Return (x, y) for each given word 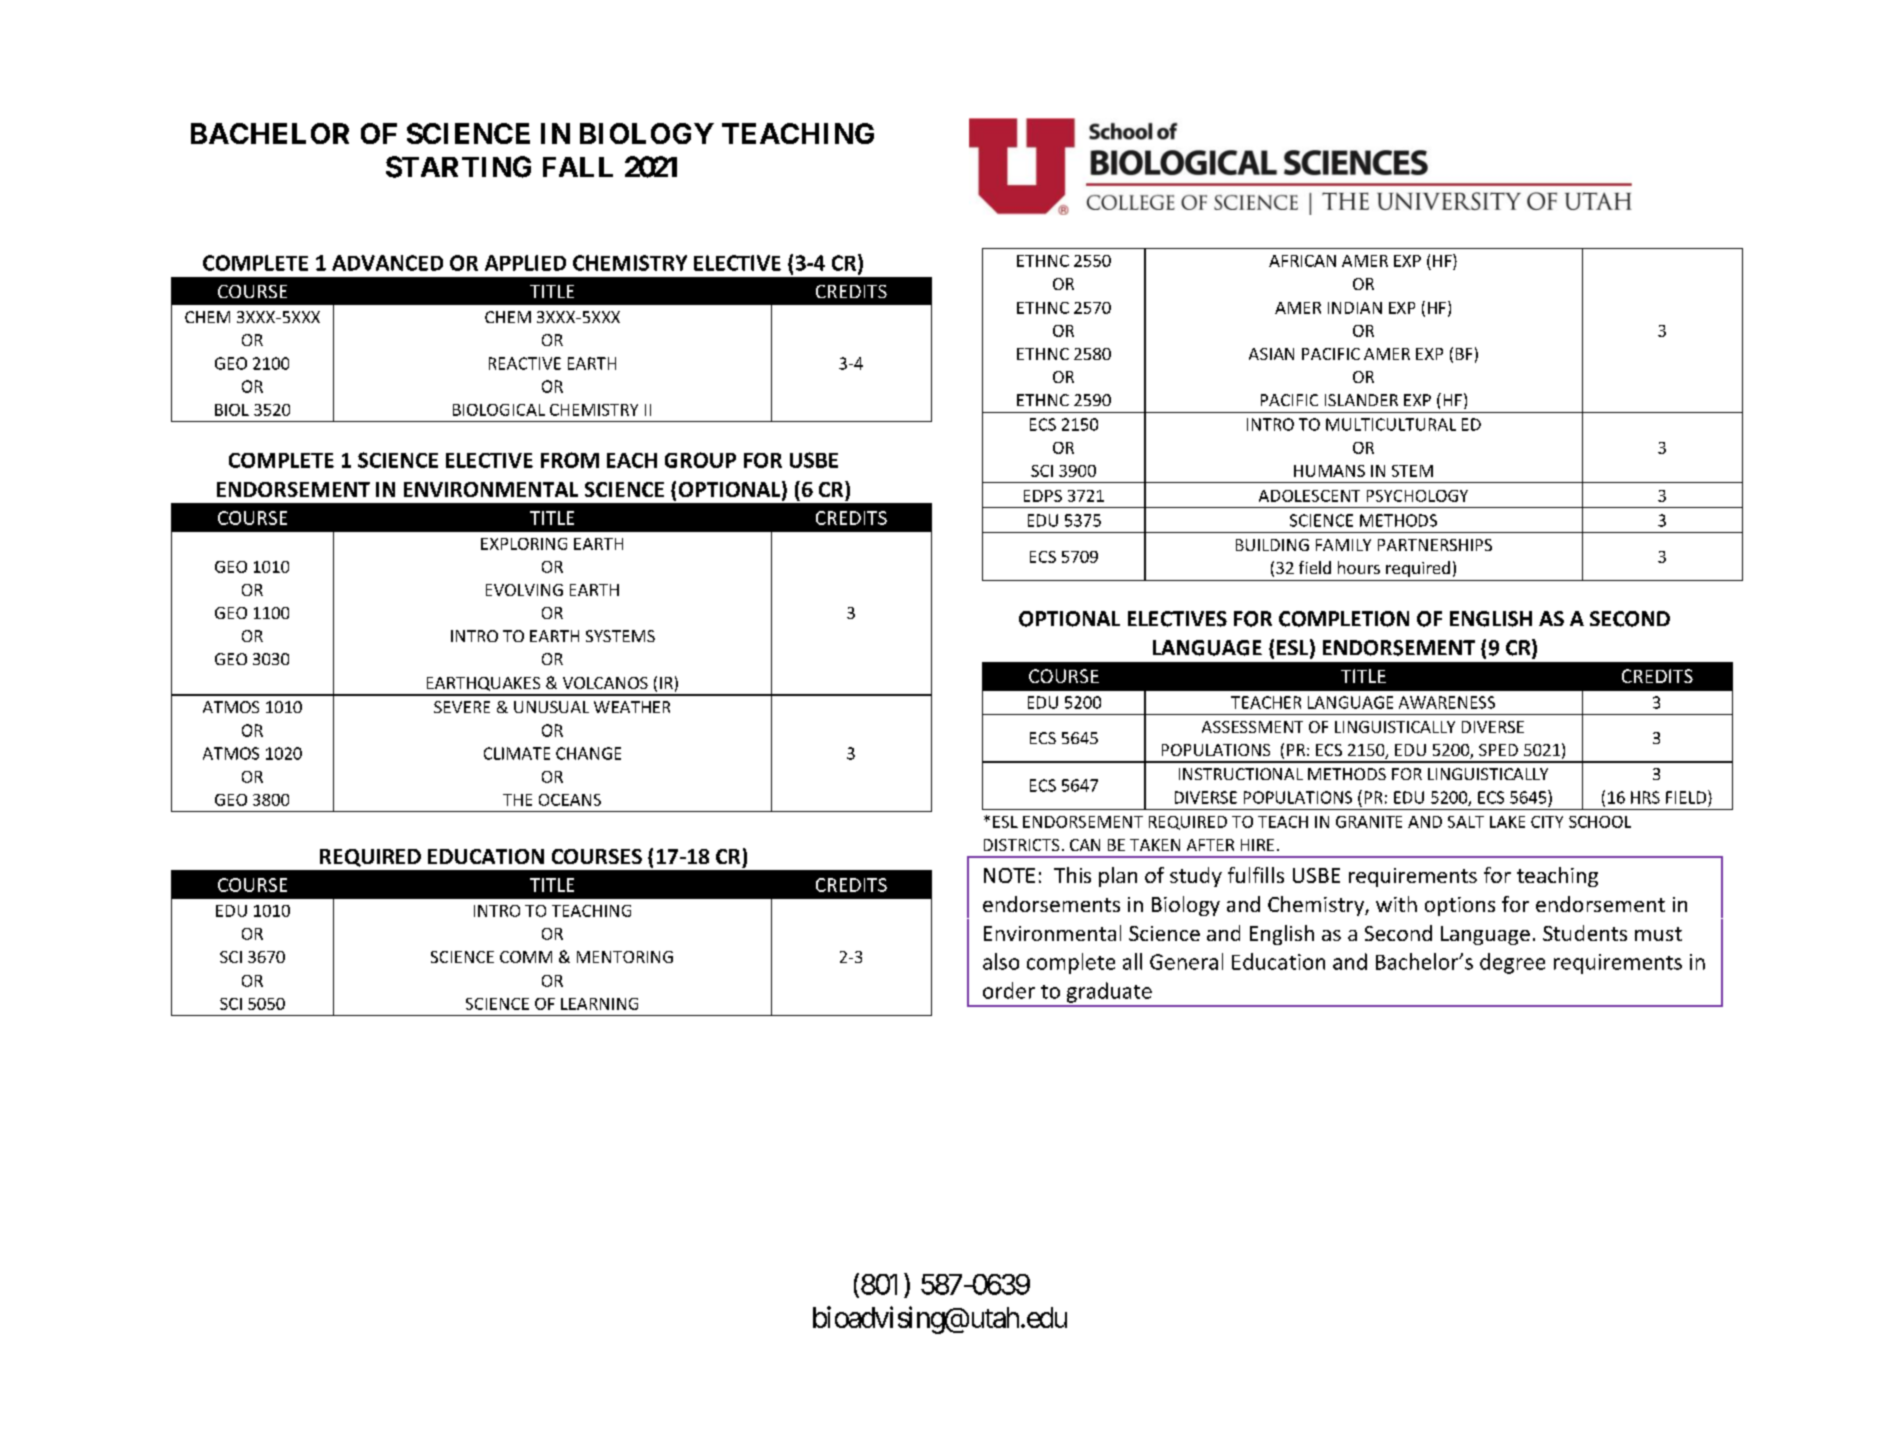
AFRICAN (1302, 261)
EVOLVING (524, 590)
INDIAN (1355, 308)
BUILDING (1272, 545)
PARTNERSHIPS (1435, 545)
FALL (578, 167)
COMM (526, 957)
